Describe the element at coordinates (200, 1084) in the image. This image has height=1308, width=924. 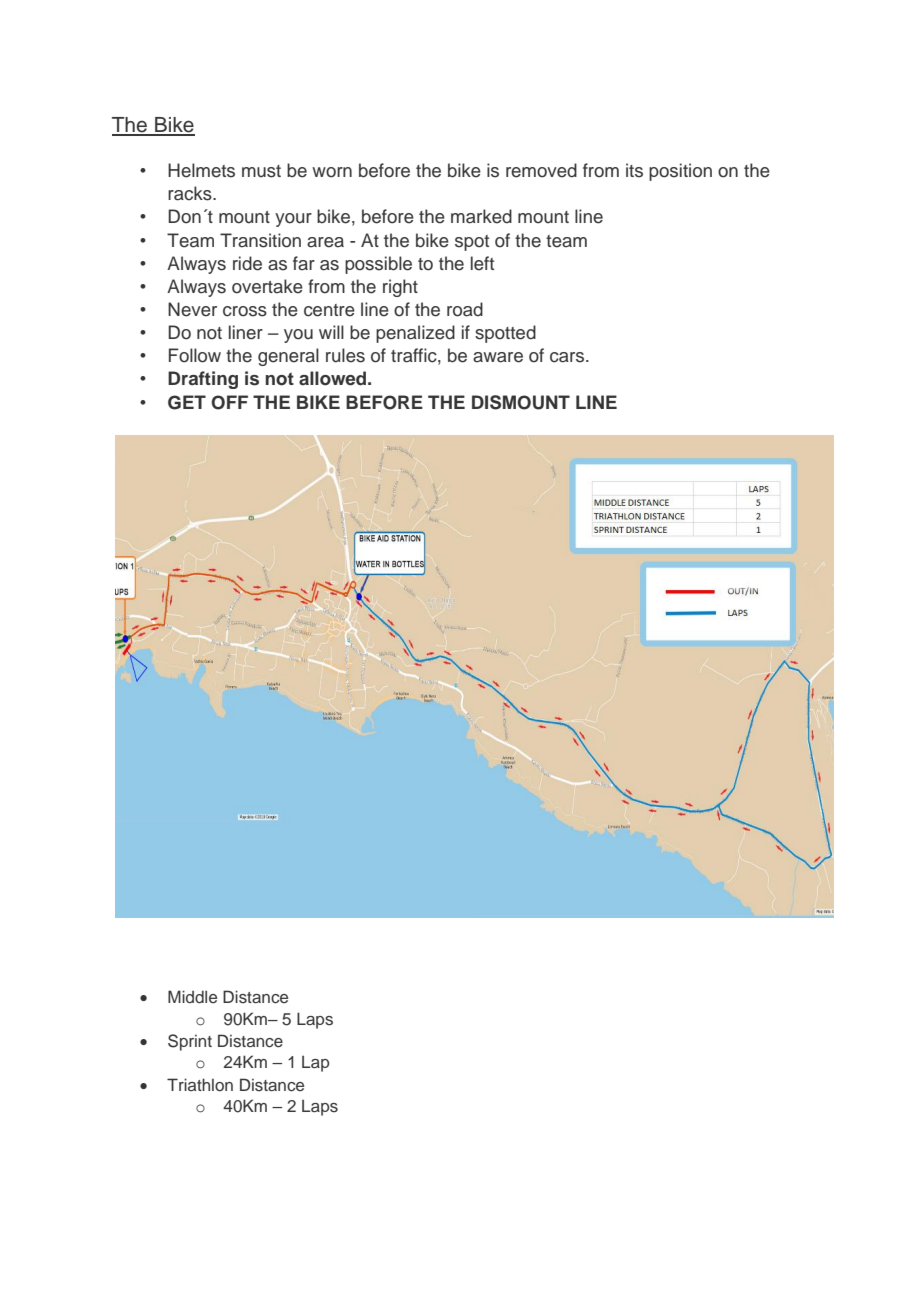
I see `Triathlon` at that location.
